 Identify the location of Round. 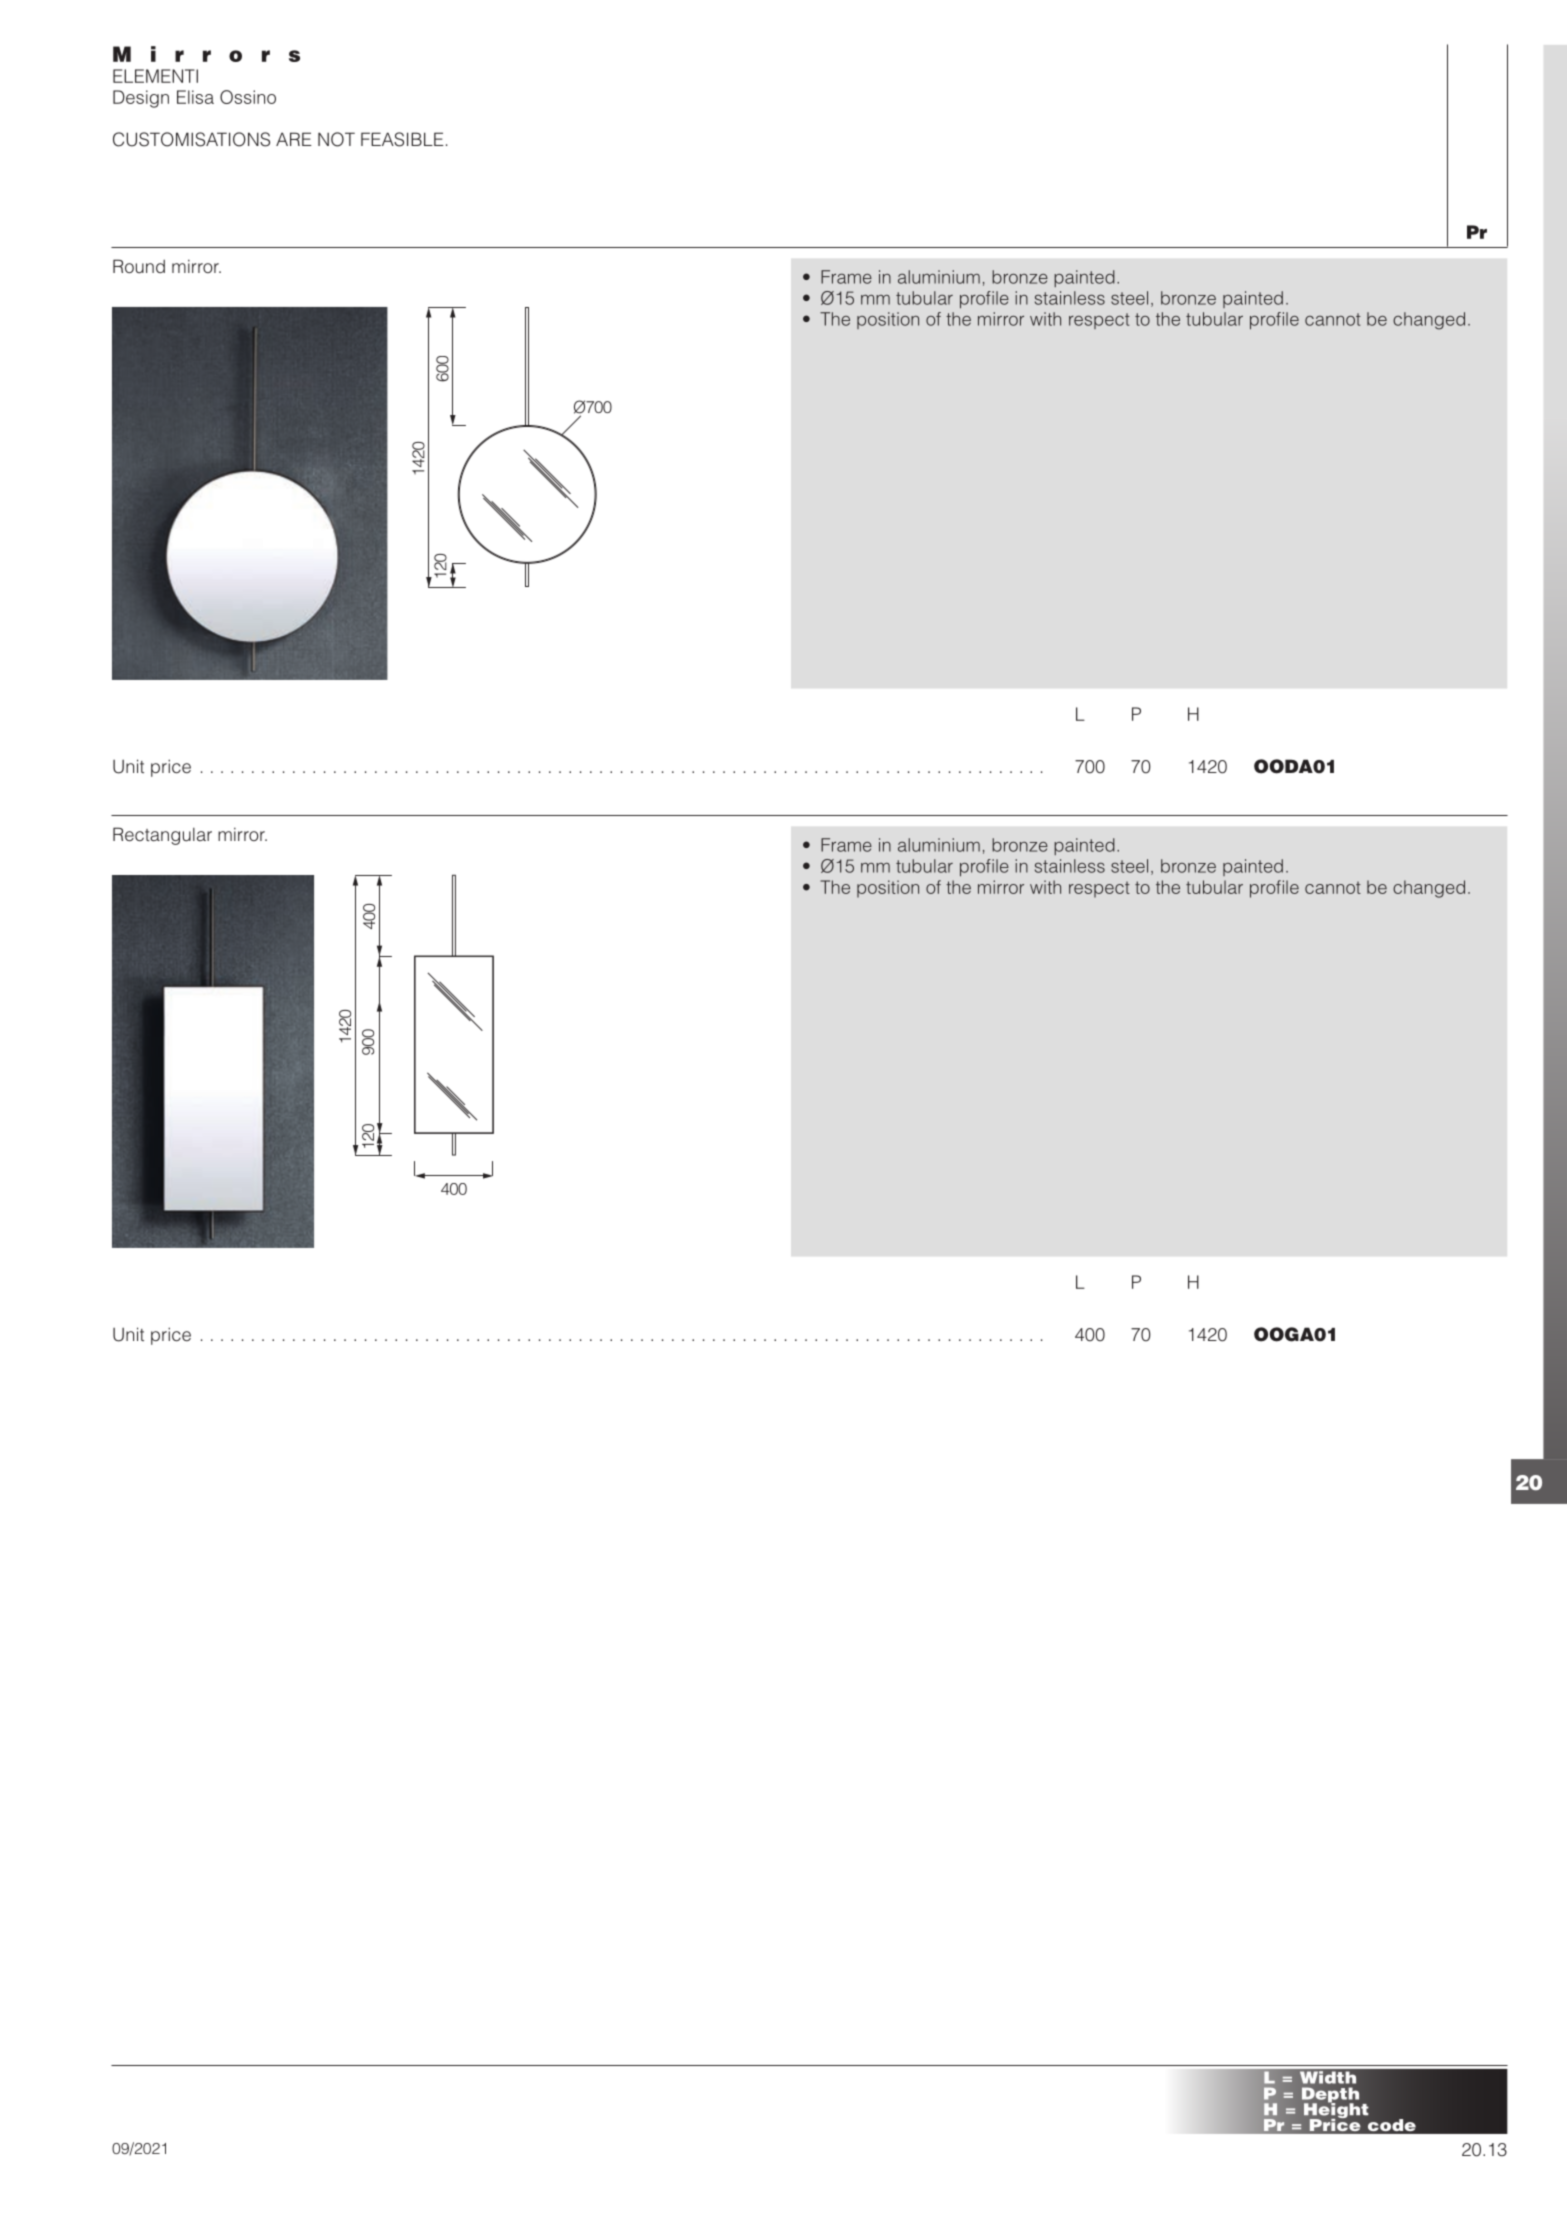
(139, 266).
